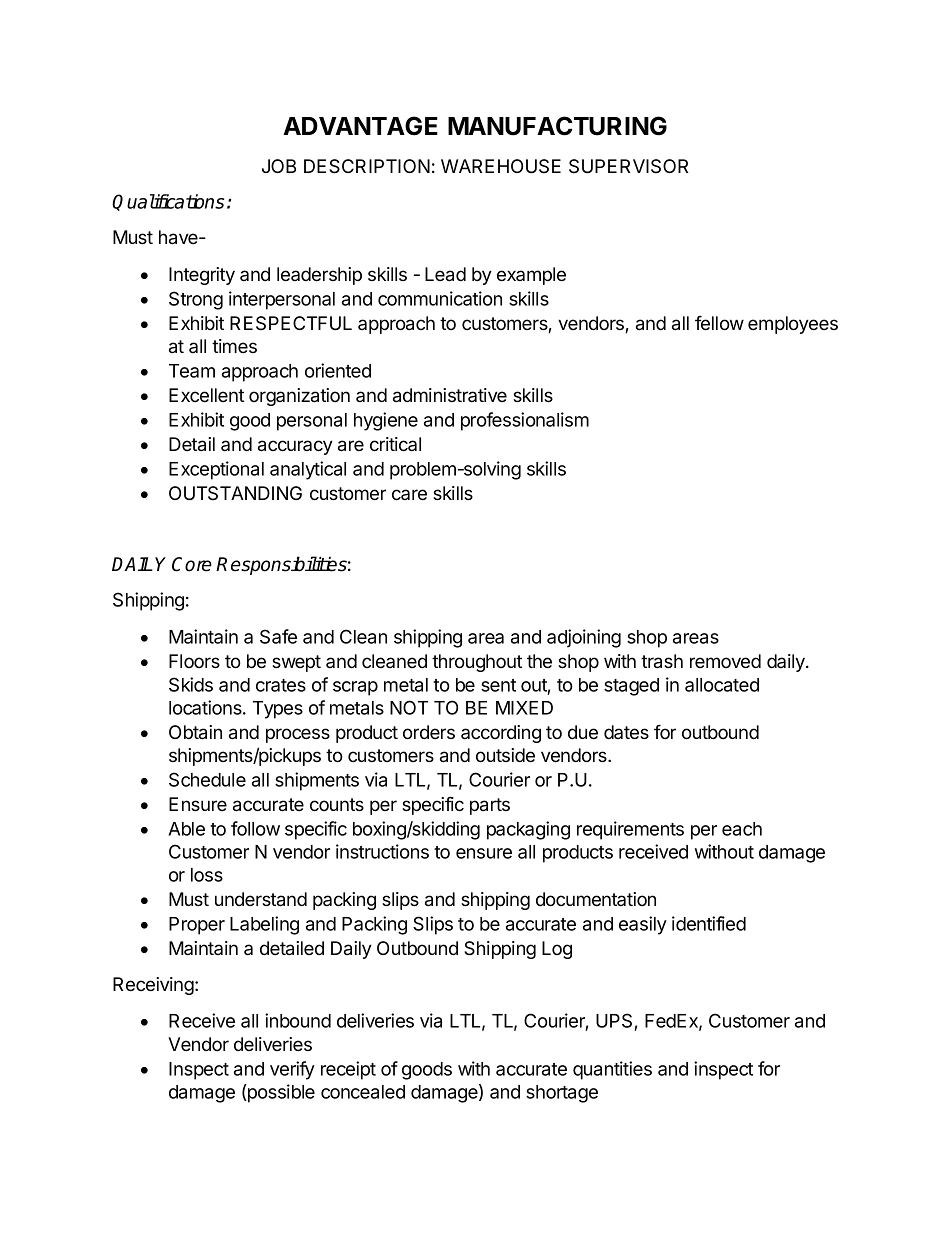  Describe the element at coordinates (719, 323) in the page. I see `fellow` at that location.
